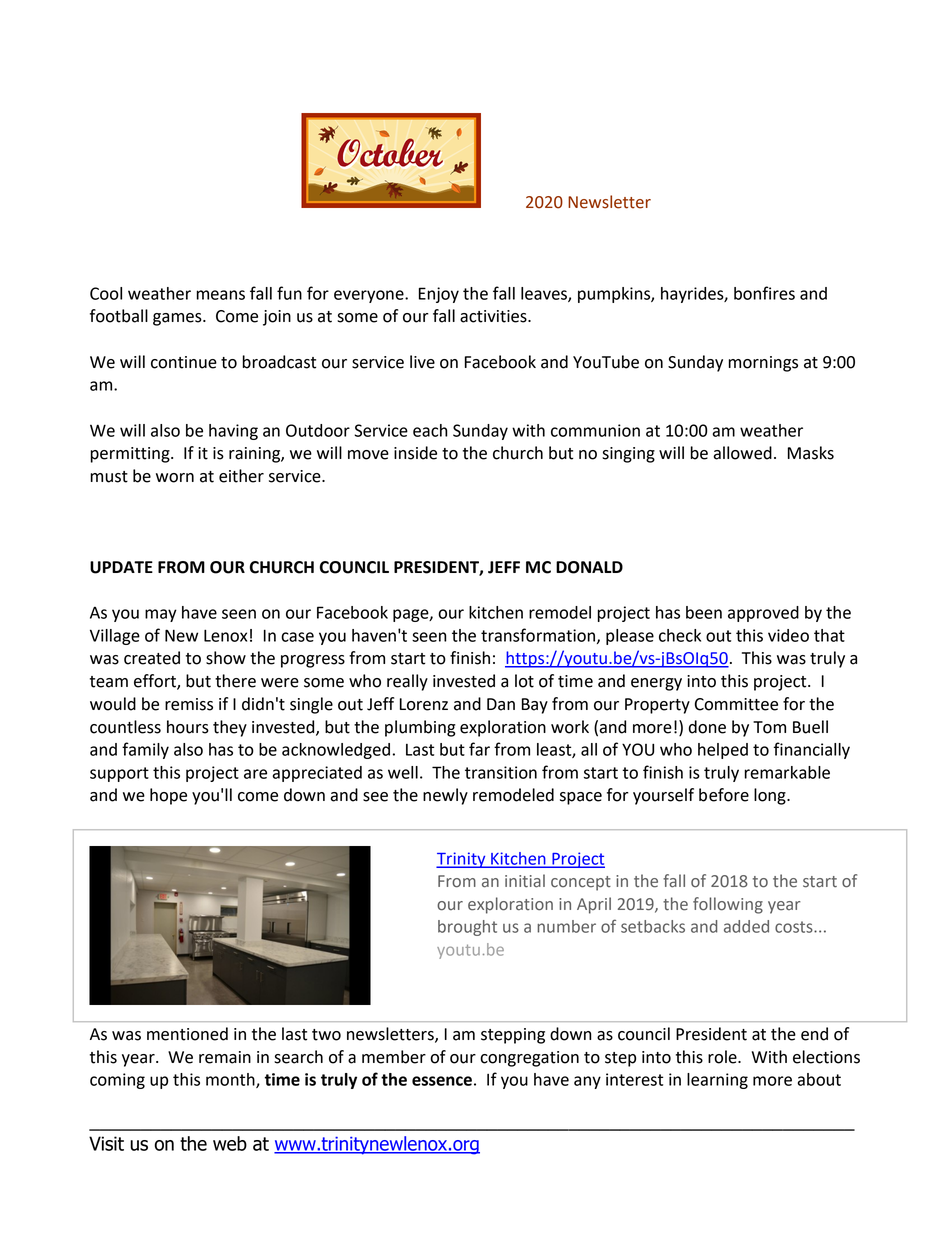  What do you see at coordinates (442, 1081) in the image?
I see `essence` at bounding box center [442, 1081].
